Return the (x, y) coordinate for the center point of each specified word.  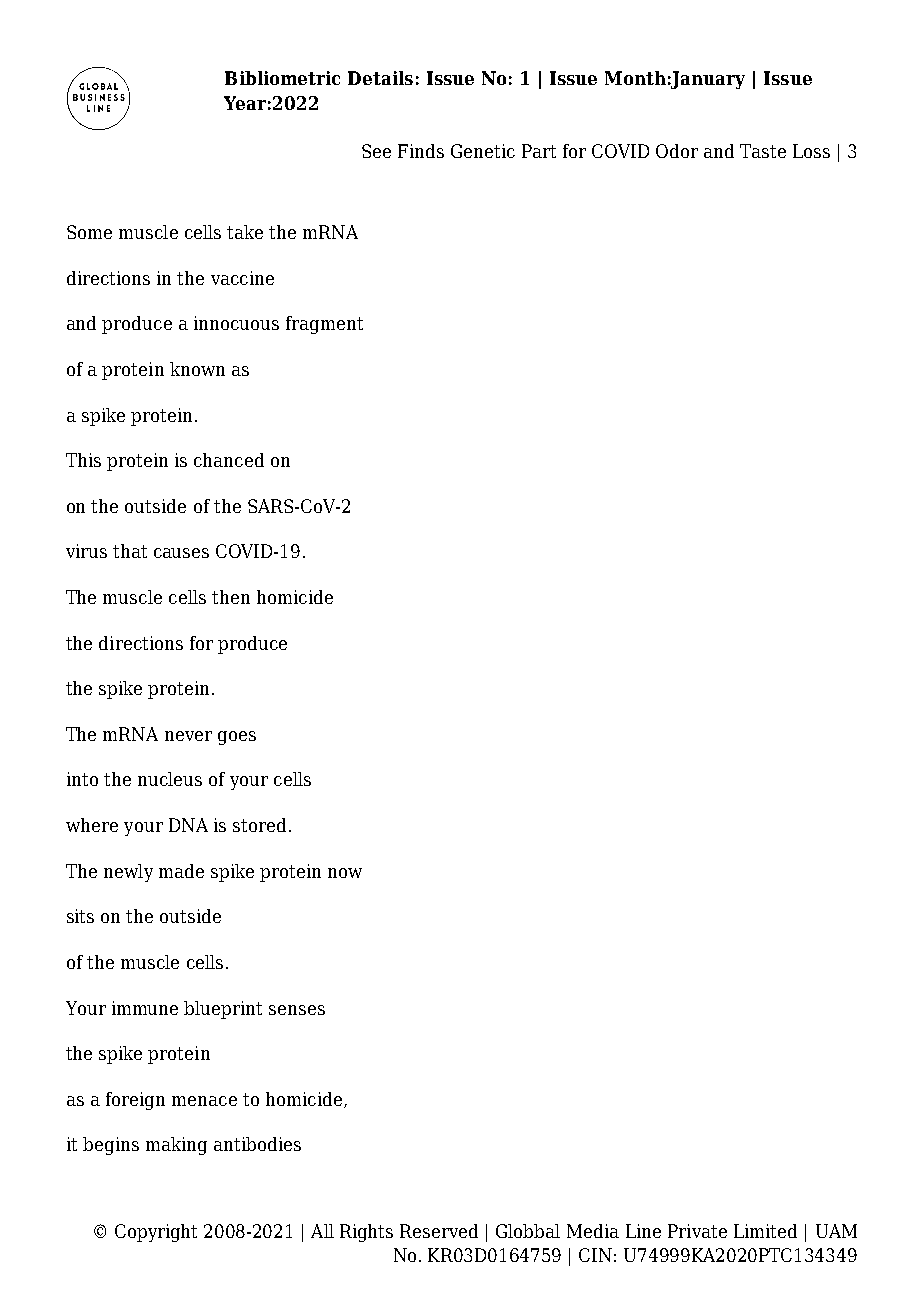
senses (297, 1010)
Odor (677, 151)
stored (259, 825)
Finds (421, 151)
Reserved (439, 1231)
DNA (188, 825)
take (245, 232)
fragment (324, 325)
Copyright (156, 1233)
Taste (763, 151)
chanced (229, 460)
